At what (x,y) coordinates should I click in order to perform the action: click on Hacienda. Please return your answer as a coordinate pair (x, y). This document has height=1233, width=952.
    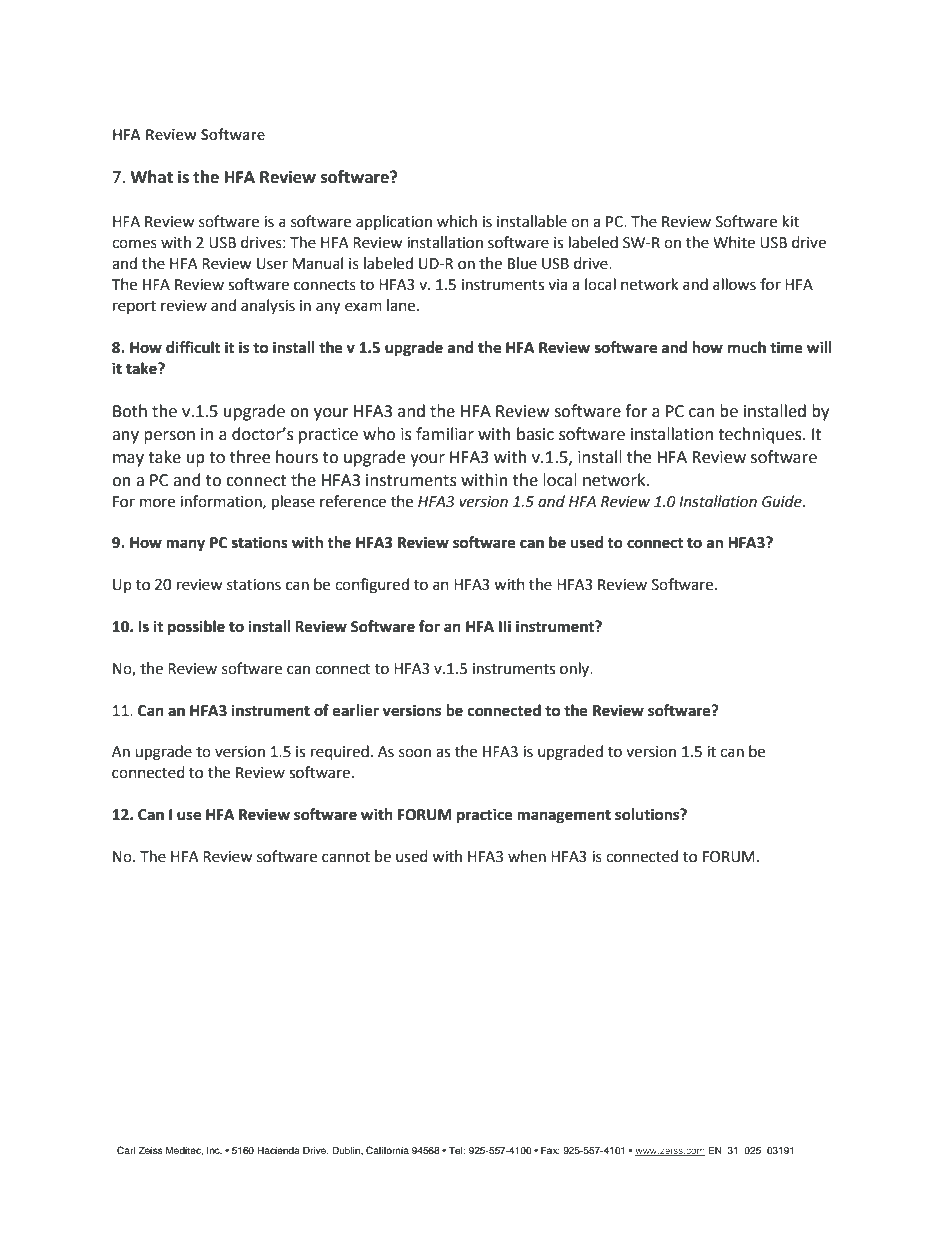
    Looking at the image, I should click on (278, 1150).
